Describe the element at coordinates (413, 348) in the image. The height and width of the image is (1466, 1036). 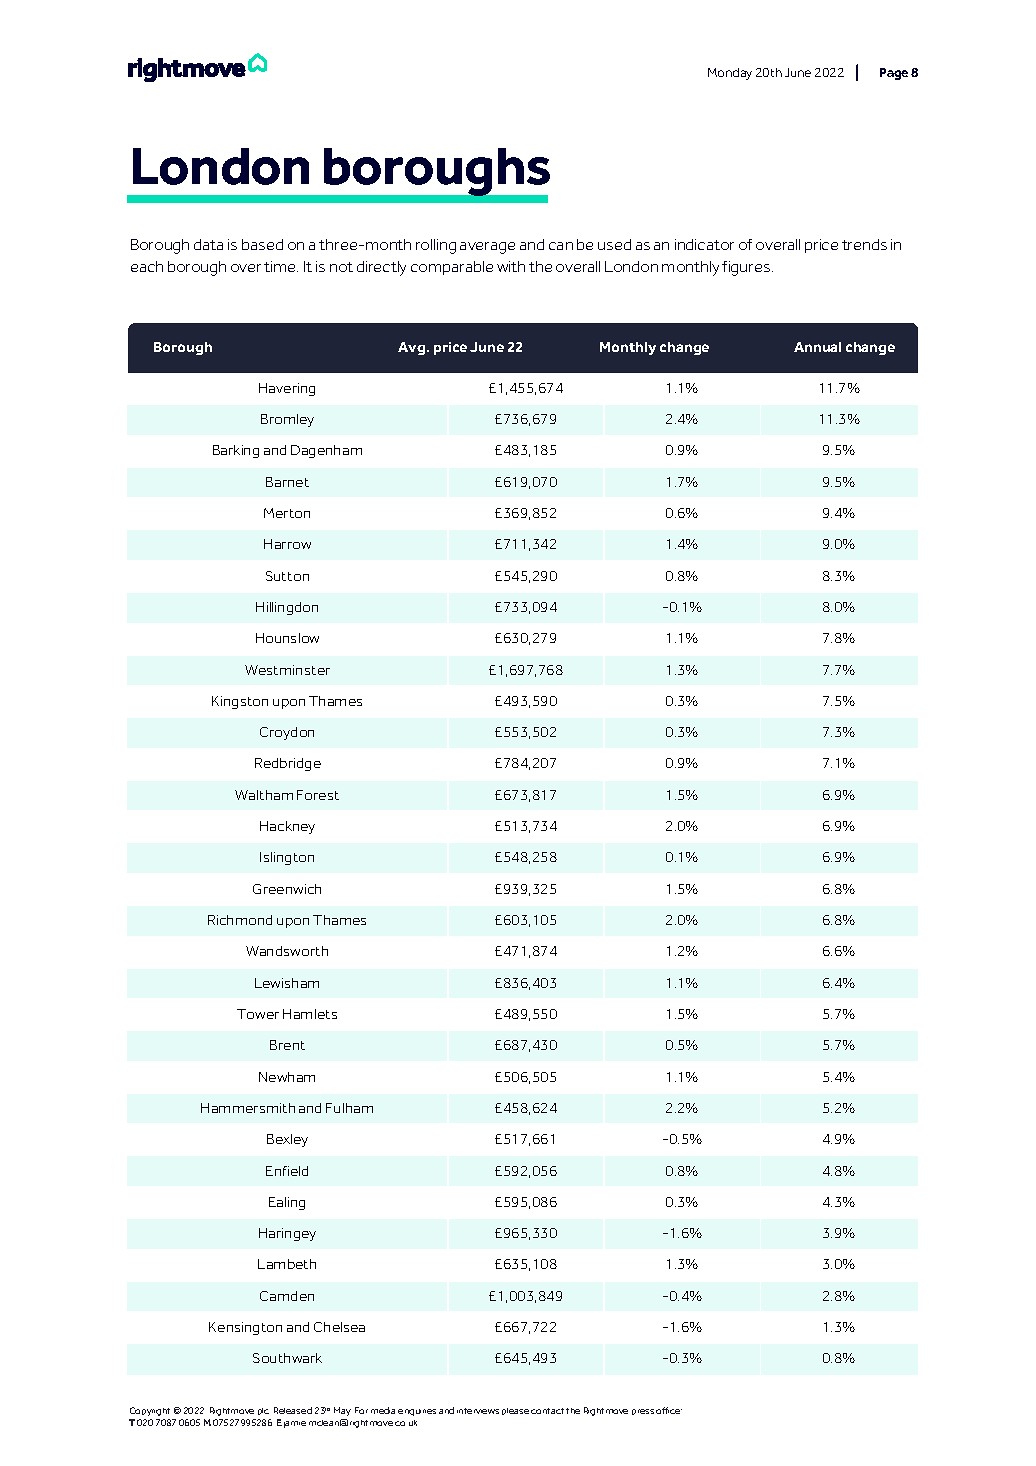
I see `Avg` at that location.
